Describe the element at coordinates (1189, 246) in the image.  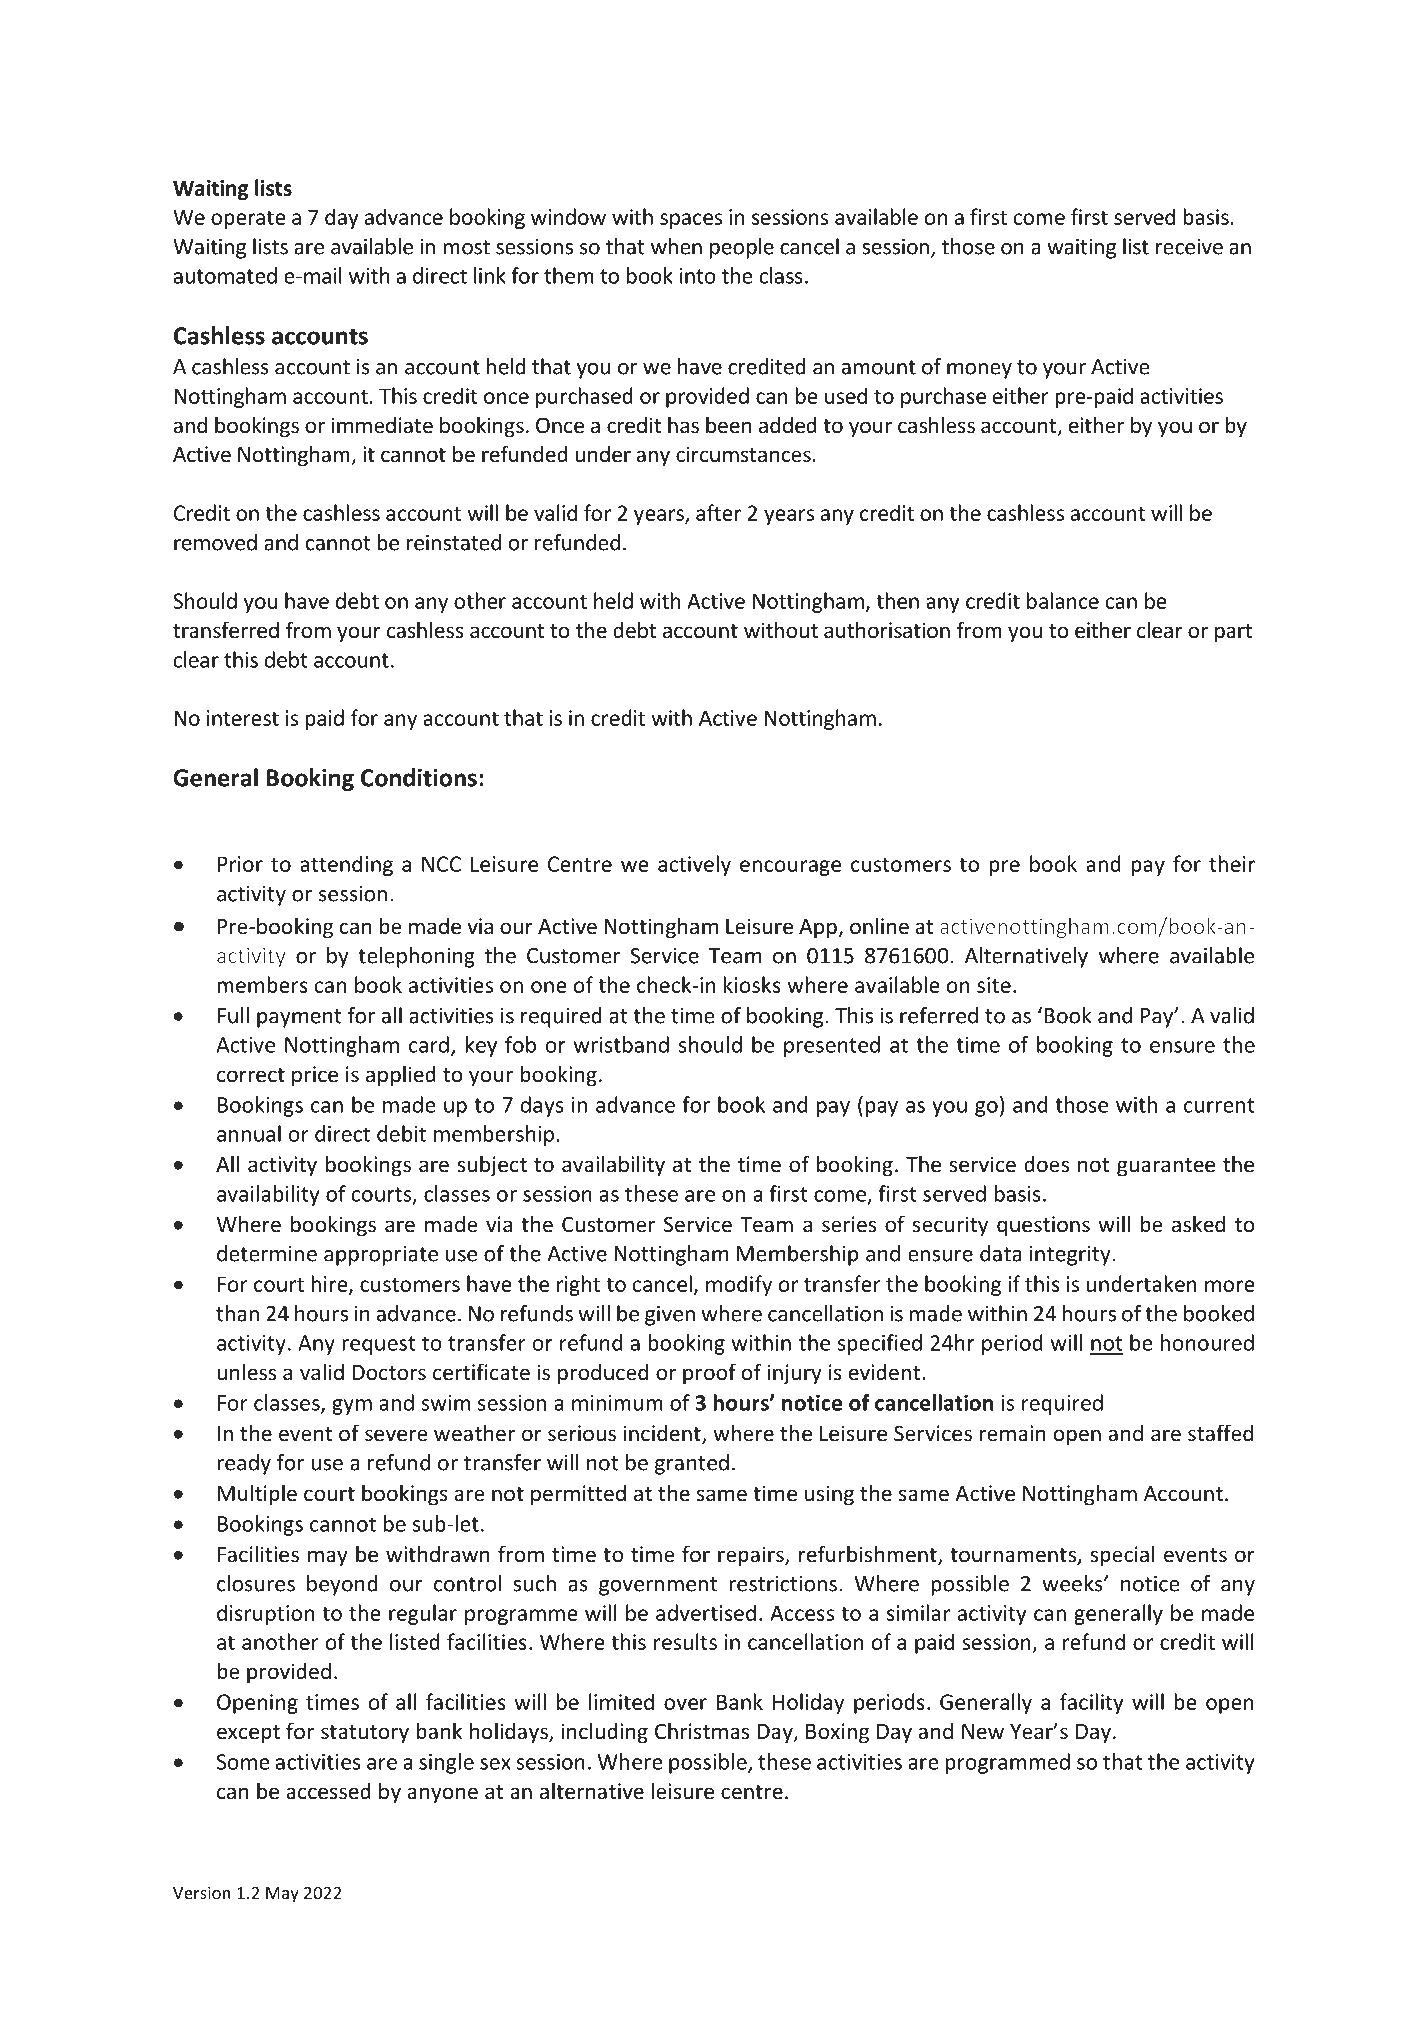
I see `receive` at that location.
